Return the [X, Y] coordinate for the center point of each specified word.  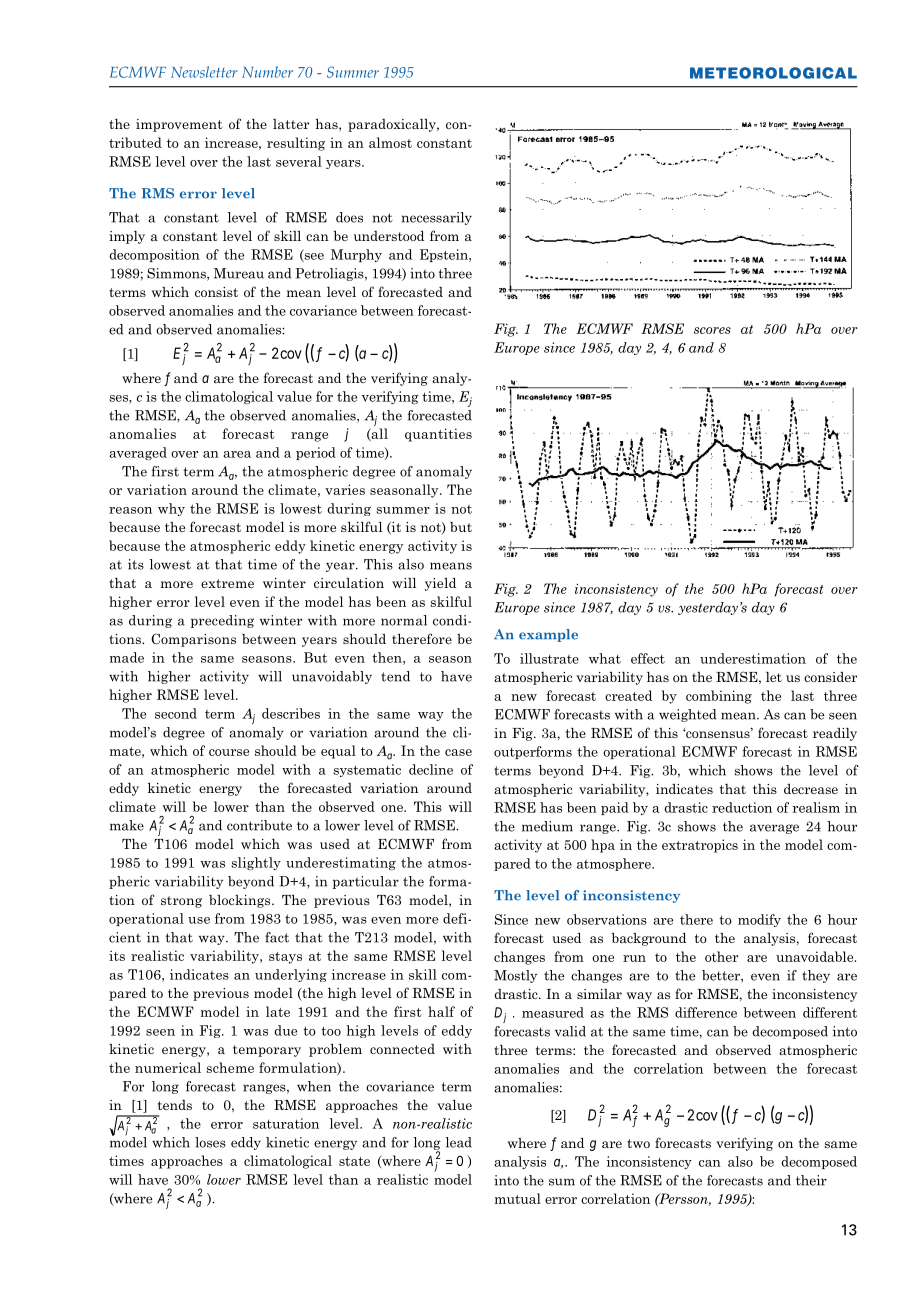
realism [816, 807]
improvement [179, 125]
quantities [438, 435]
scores [712, 330]
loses [210, 1142]
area [237, 454]
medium [547, 826]
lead [458, 1142]
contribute [259, 825]
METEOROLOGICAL [773, 73]
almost [390, 142]
